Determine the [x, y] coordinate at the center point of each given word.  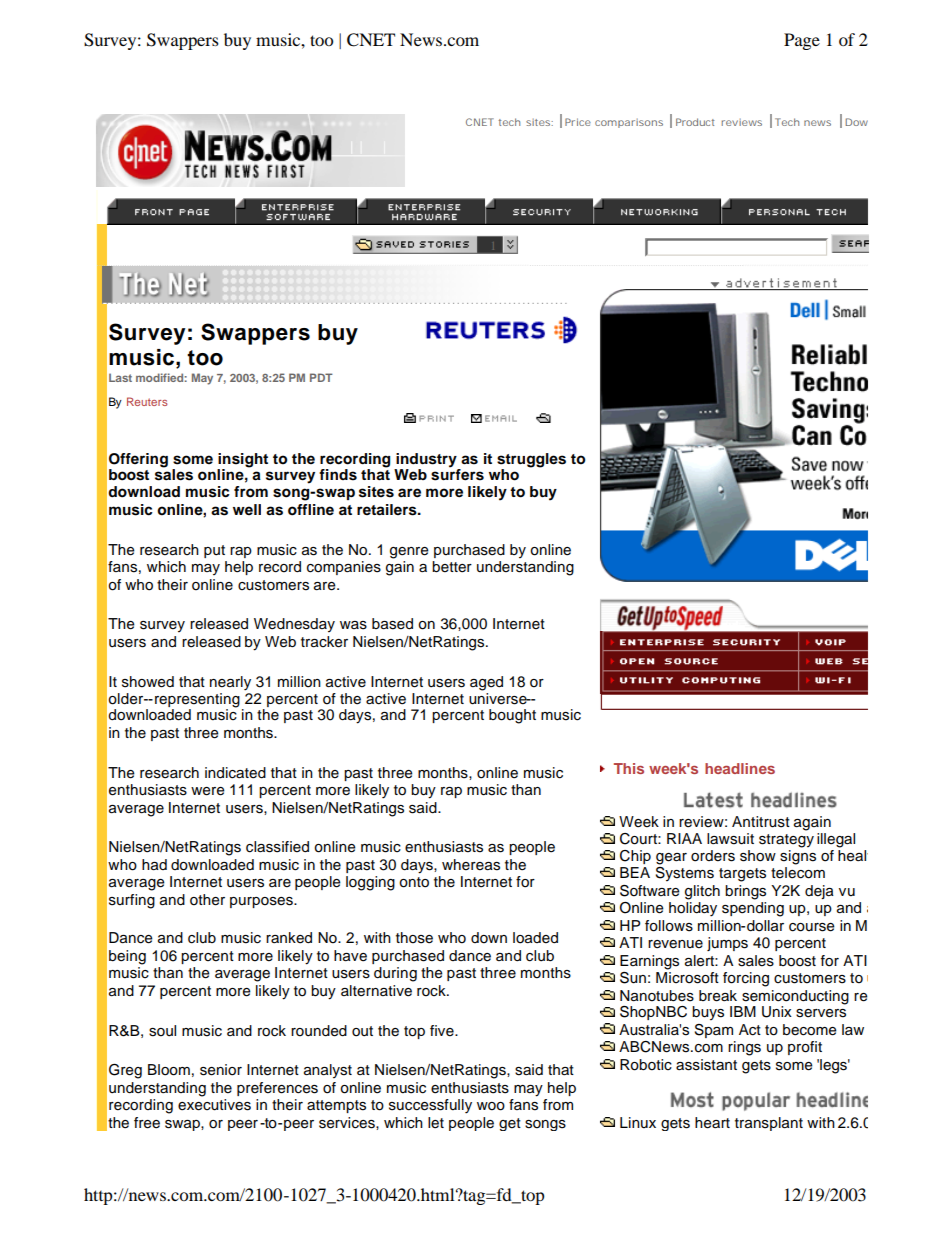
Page [802, 41]
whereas [471, 865]
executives [214, 1105]
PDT [321, 377]
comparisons [629, 123]
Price [578, 122]
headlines [740, 768]
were [208, 791]
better [452, 567]
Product [695, 122]
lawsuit [730, 839]
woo [491, 1106]
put [214, 551]
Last [120, 377]
